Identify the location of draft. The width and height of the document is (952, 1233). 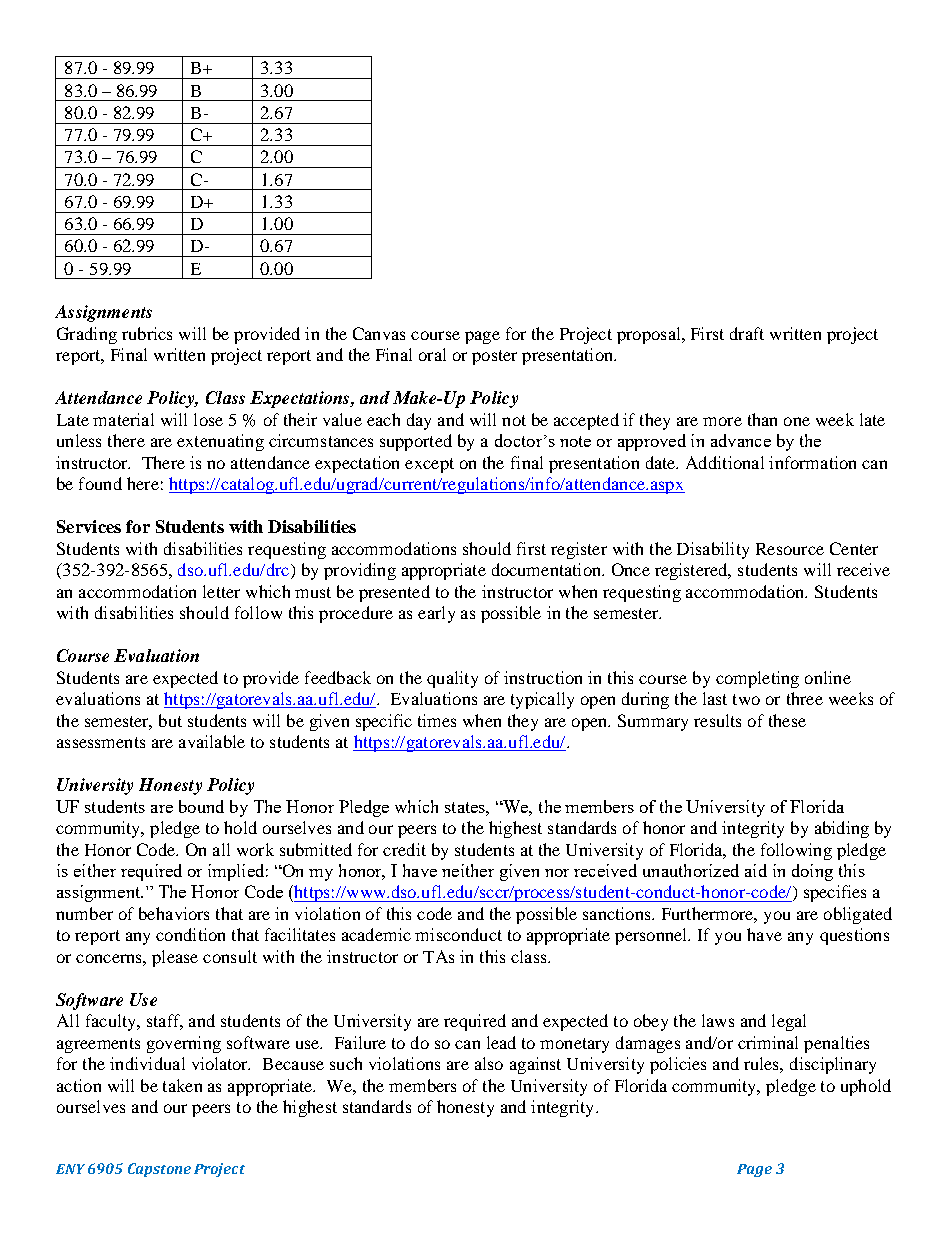
(747, 333).
